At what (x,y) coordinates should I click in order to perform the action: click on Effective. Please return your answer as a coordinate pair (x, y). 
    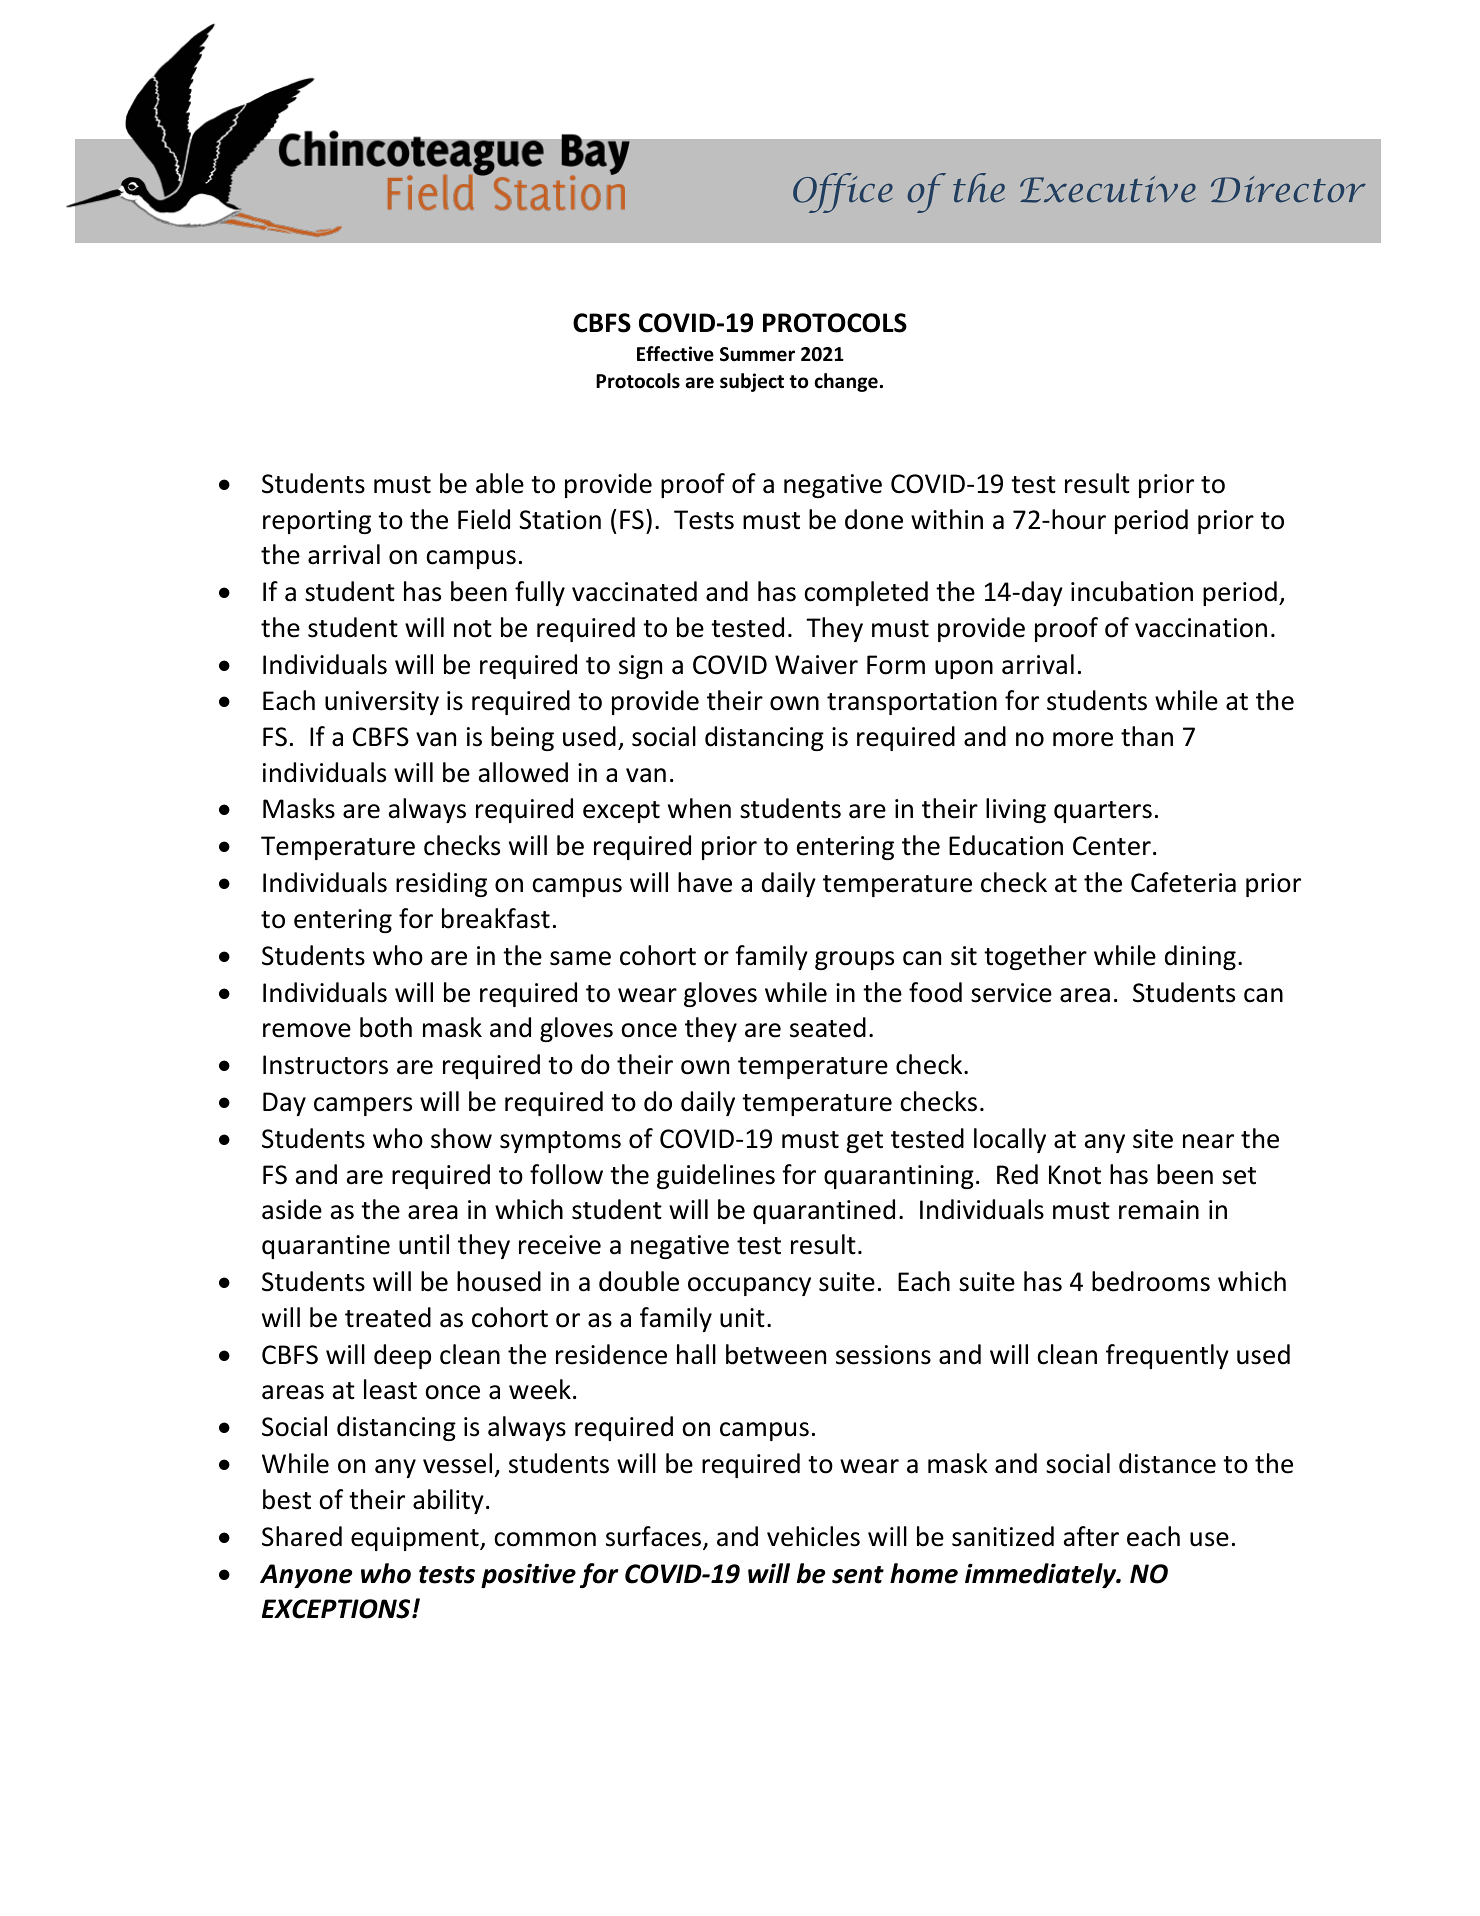
    Looking at the image, I should click on (675, 354).
